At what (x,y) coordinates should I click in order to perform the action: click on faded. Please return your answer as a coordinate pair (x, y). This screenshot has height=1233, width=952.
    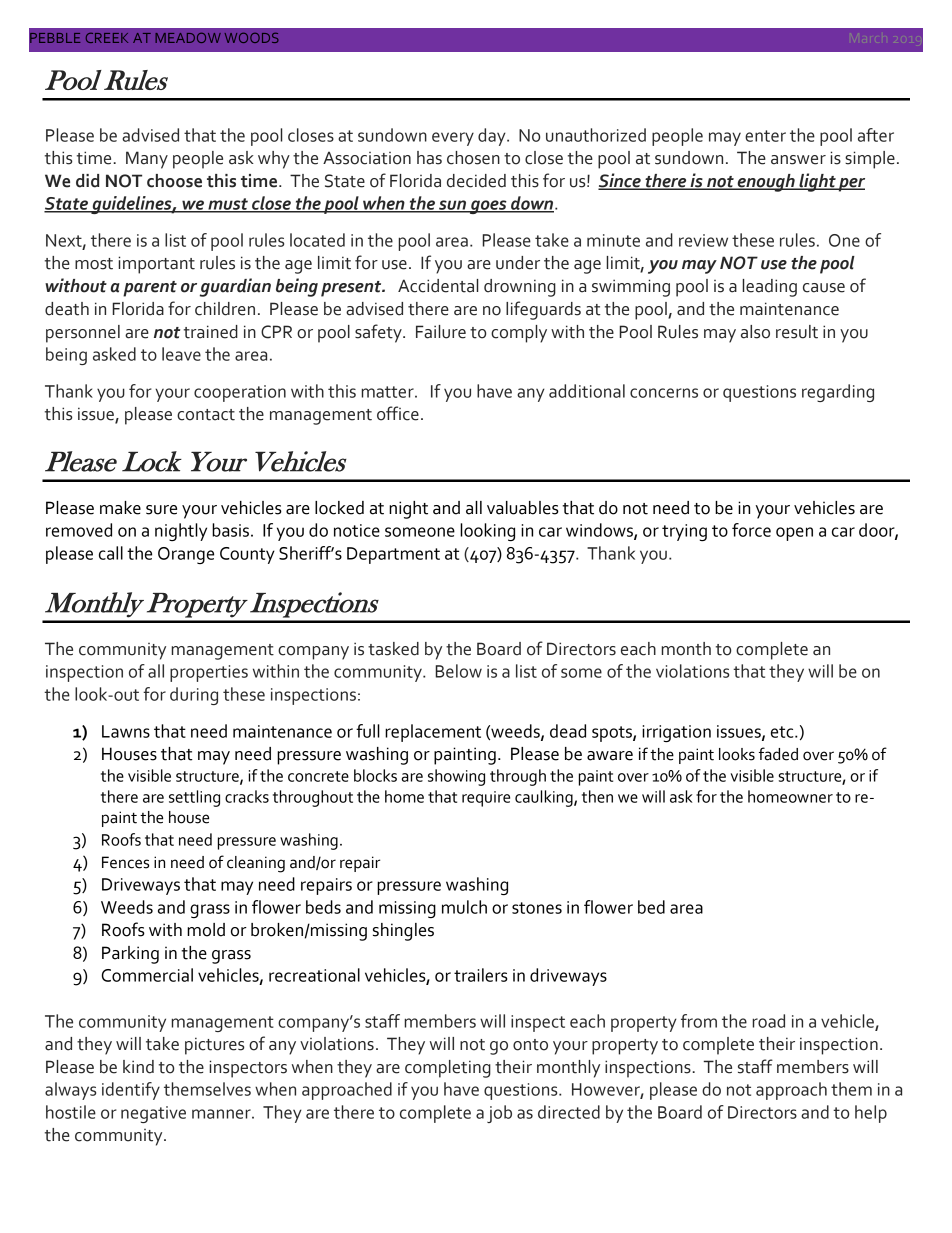
    Looking at the image, I should click on (778, 754).
